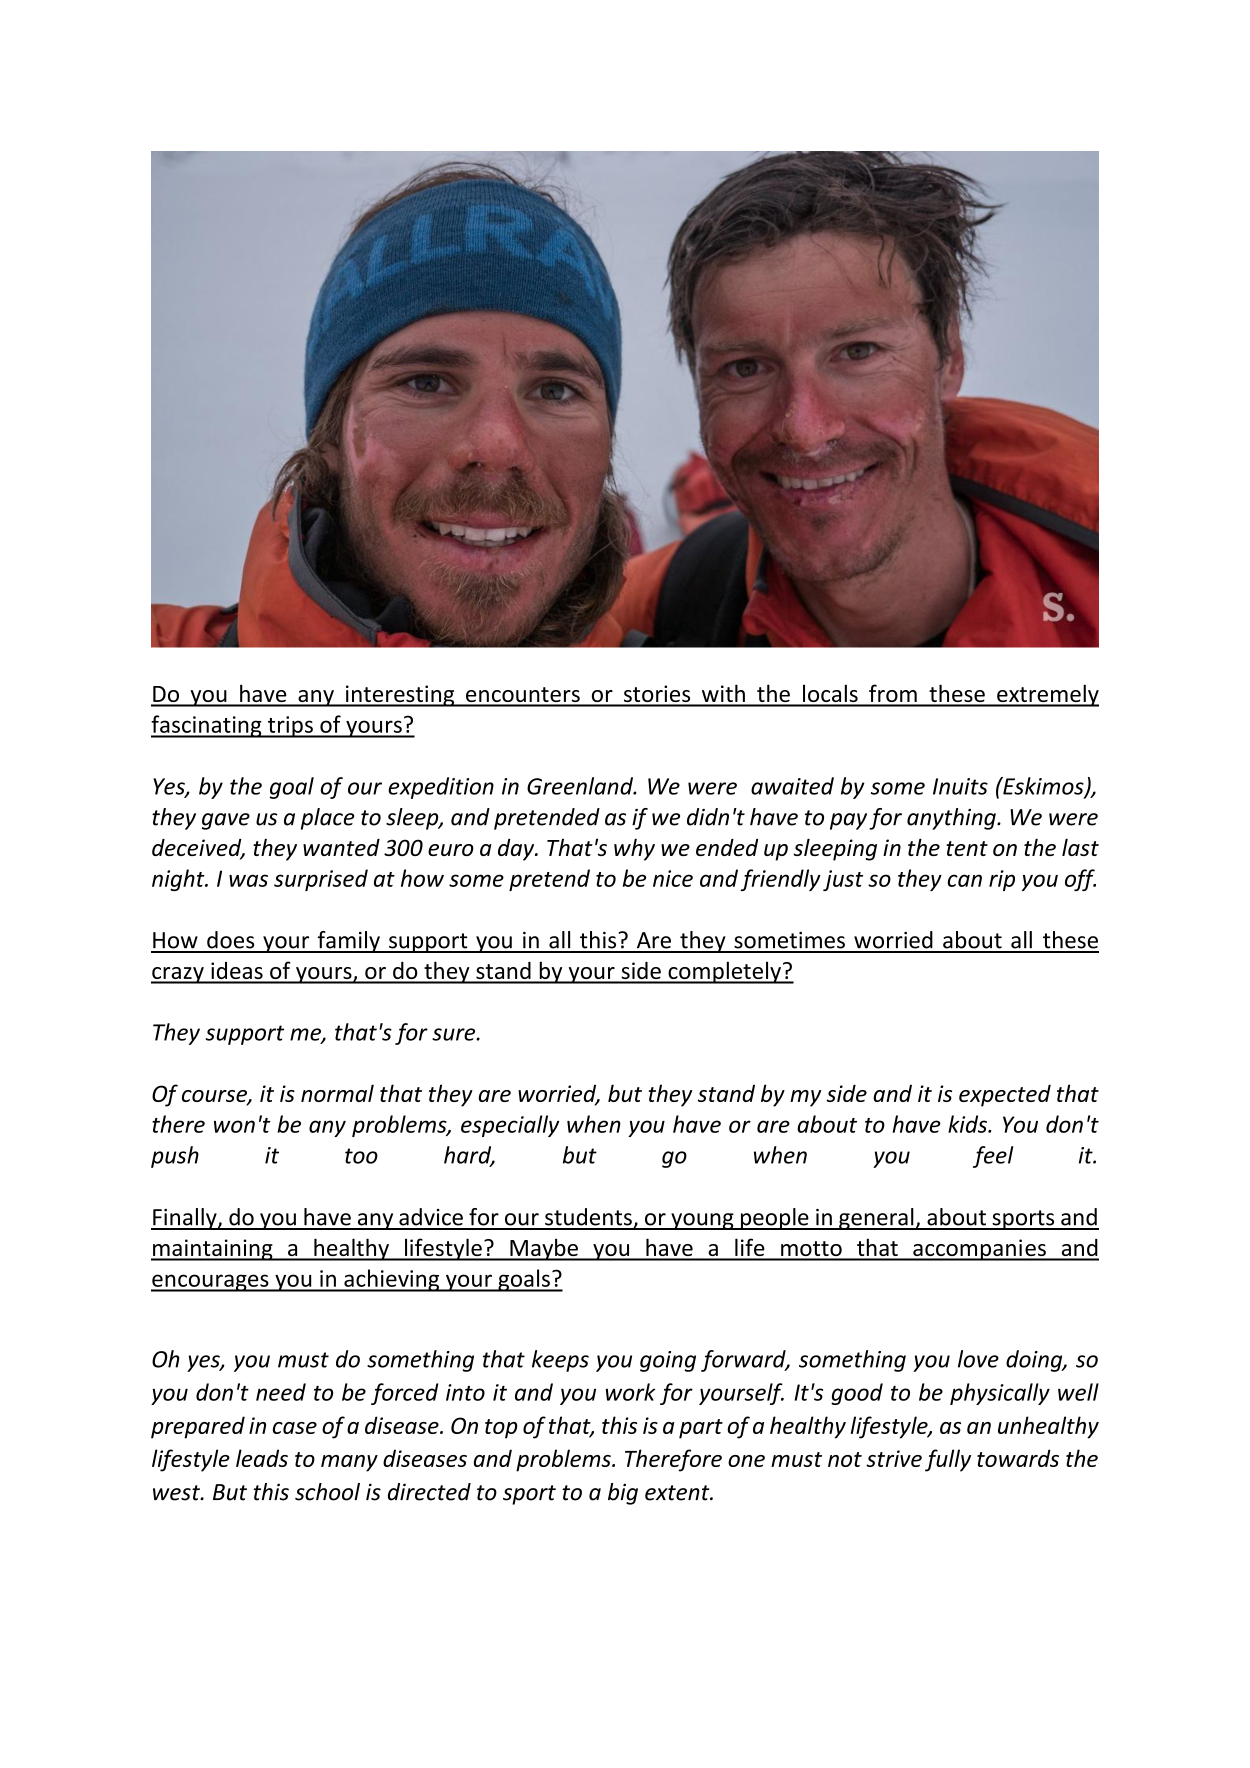 The image size is (1250, 1768). What do you see at coordinates (211, 1283) in the image?
I see `encourages` at bounding box center [211, 1283].
